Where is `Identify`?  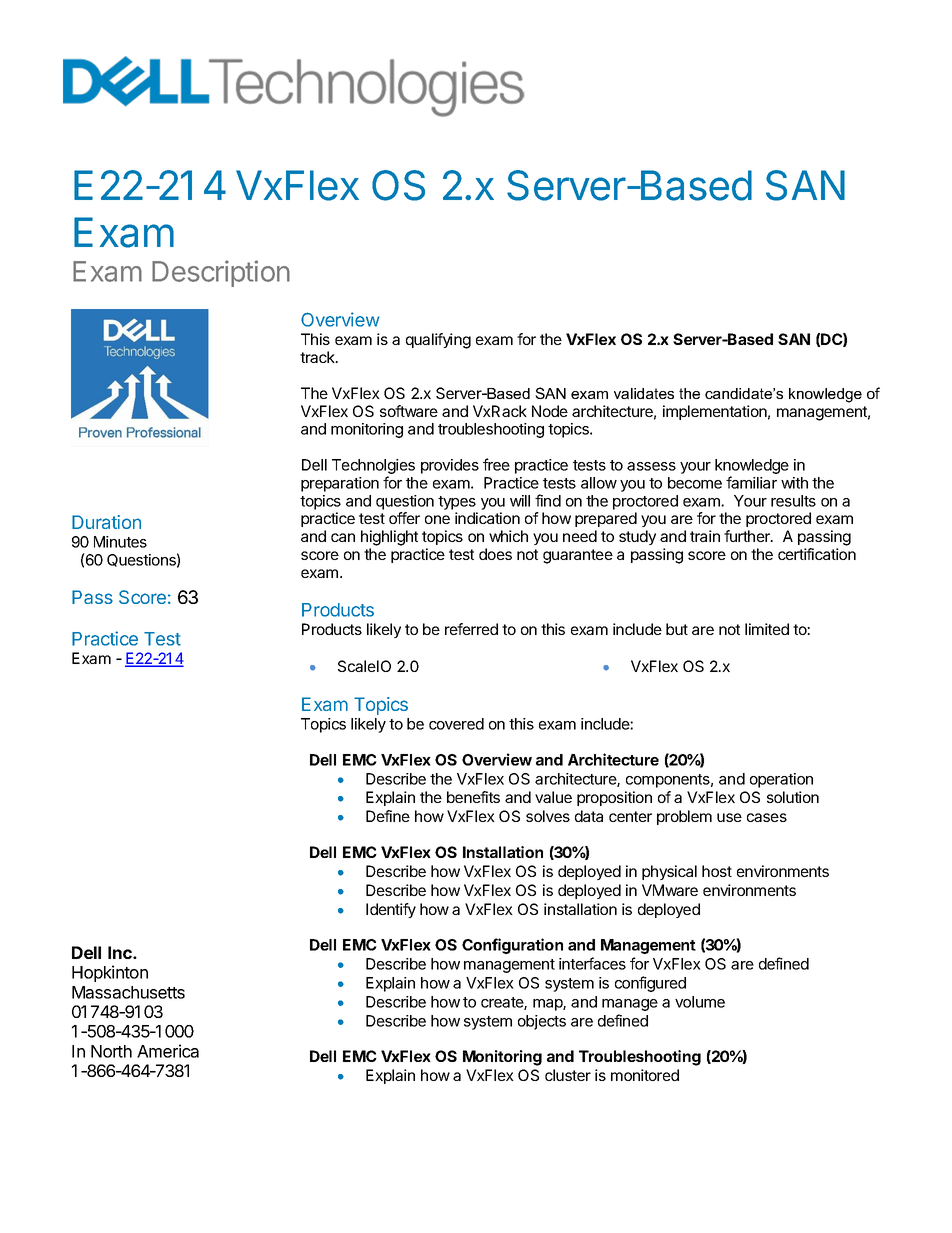 Identify is located at coordinates (391, 910).
